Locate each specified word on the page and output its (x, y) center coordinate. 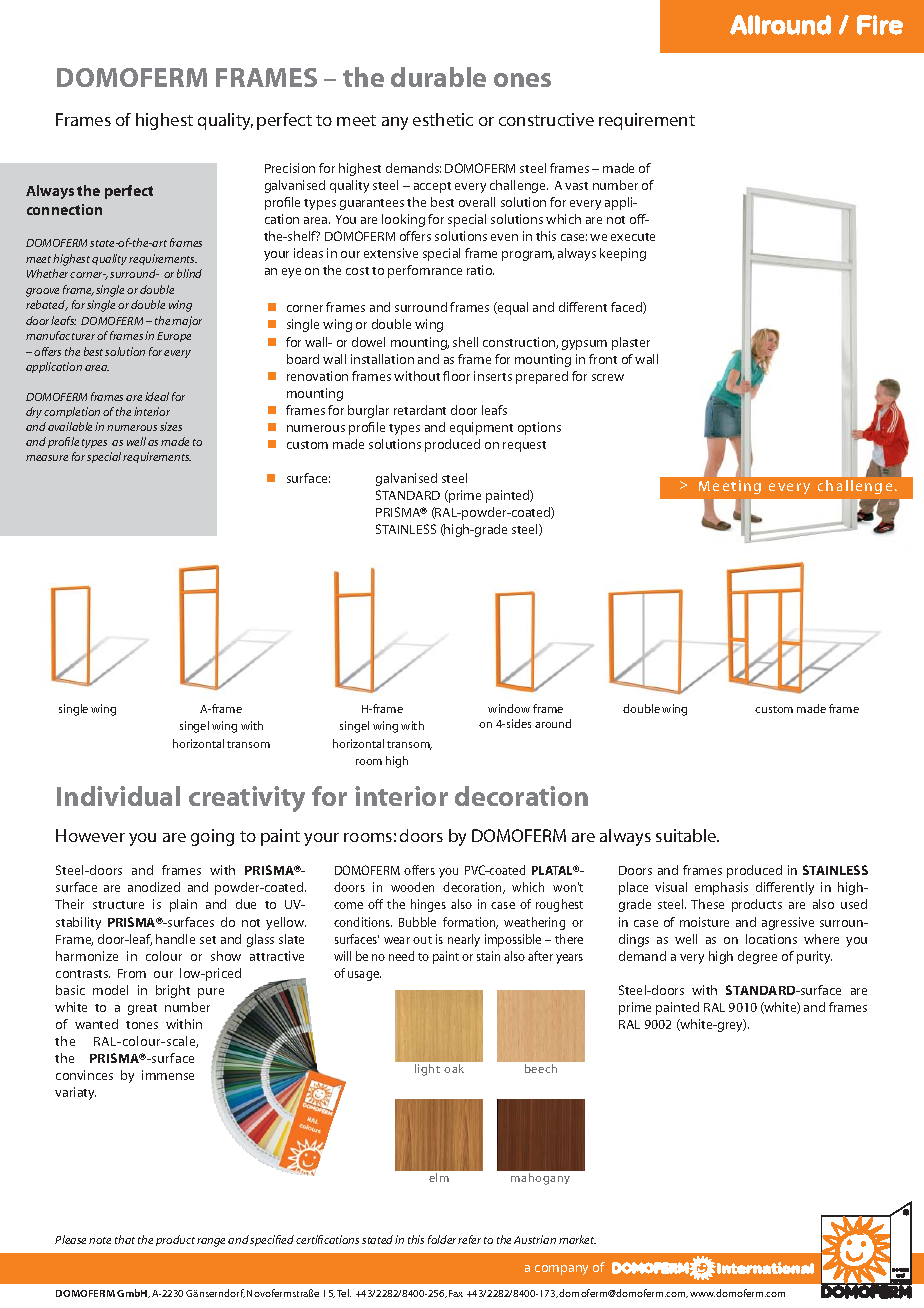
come (348, 905)
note (100, 1240)
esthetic (443, 119)
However (90, 835)
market (577, 1239)
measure (47, 458)
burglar (368, 411)
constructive (546, 119)
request (524, 446)
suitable (687, 835)
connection (64, 209)
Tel (344, 1293)
